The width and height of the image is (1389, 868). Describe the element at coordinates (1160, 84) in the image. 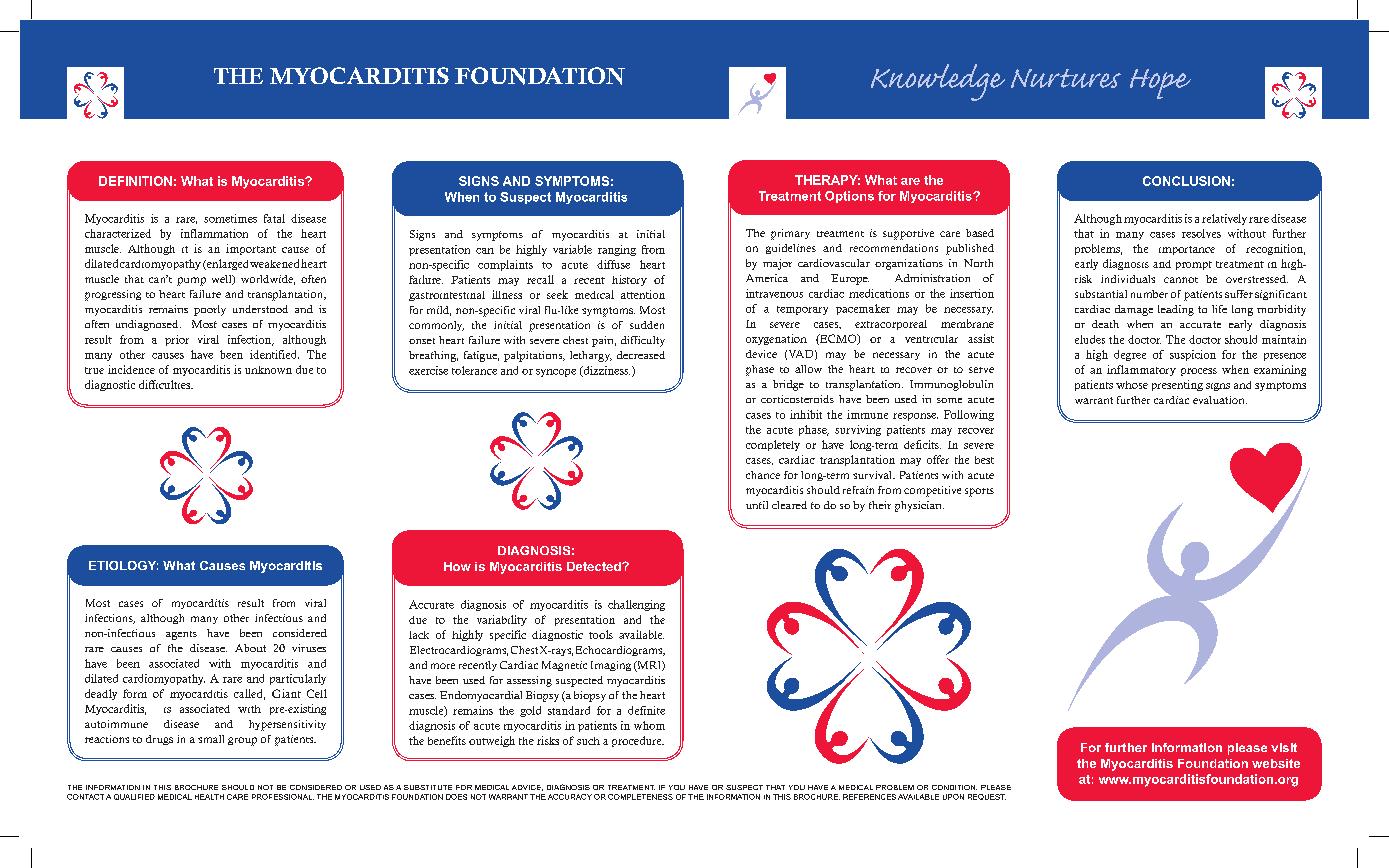

I see `Hope` at that location.
